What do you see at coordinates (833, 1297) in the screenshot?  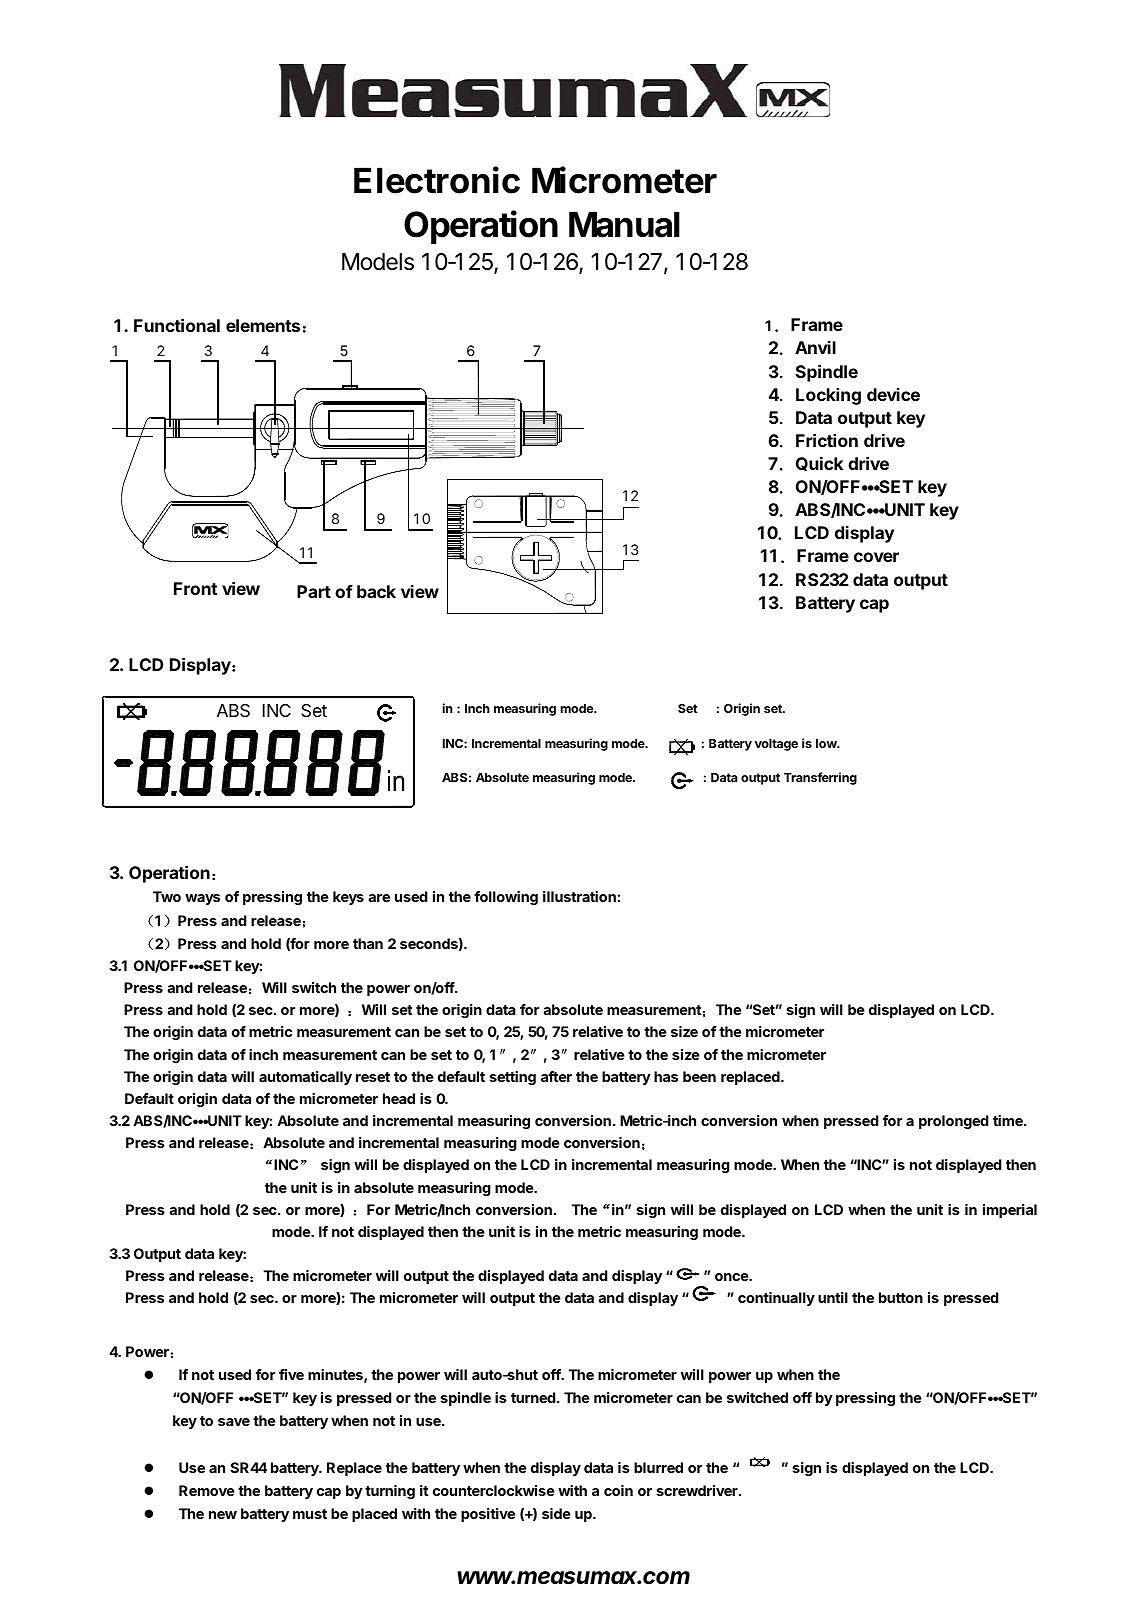 I see `until` at bounding box center [833, 1297].
